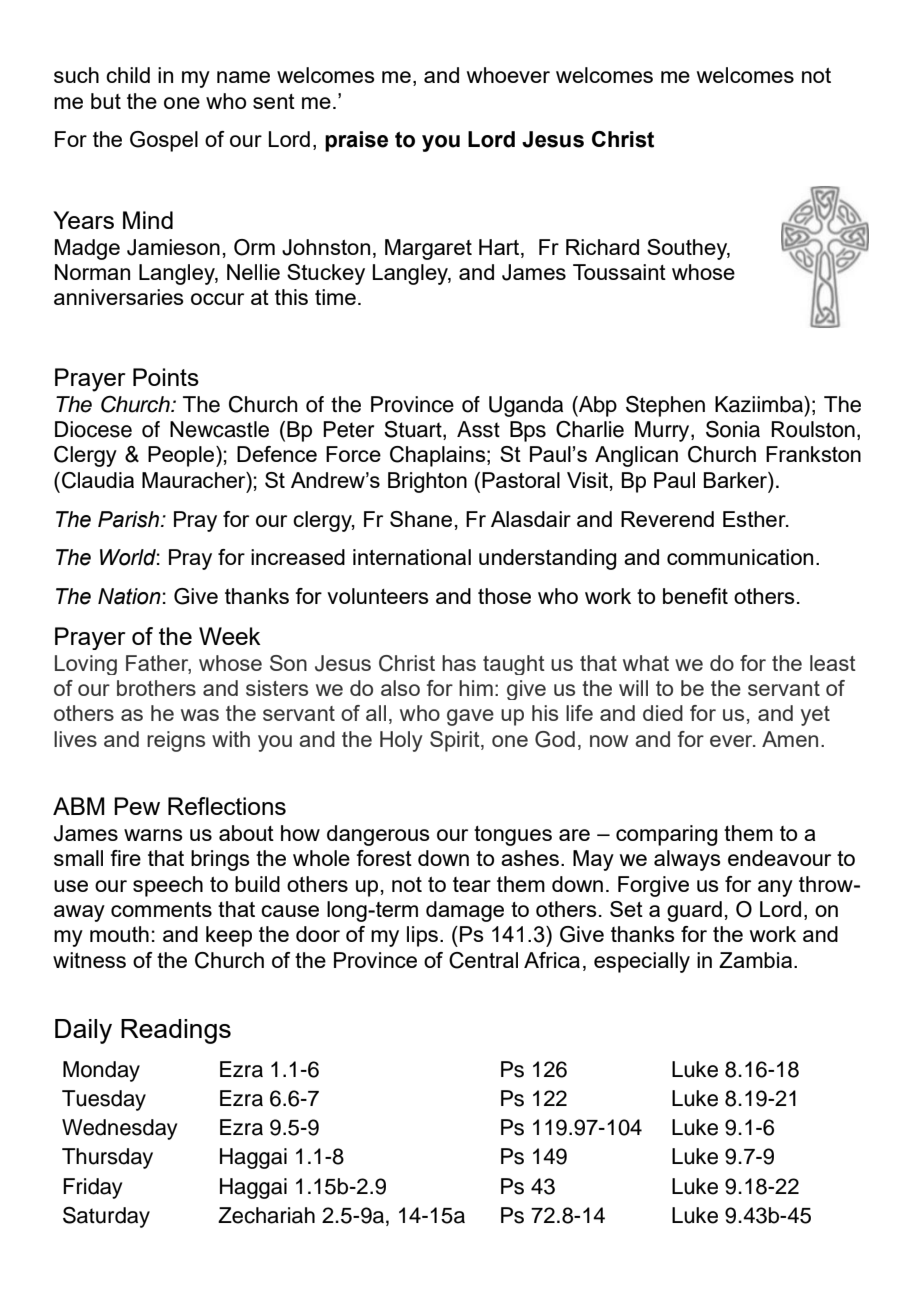  Describe the element at coordinates (166, 377) in the page. I see `Points` at that location.
